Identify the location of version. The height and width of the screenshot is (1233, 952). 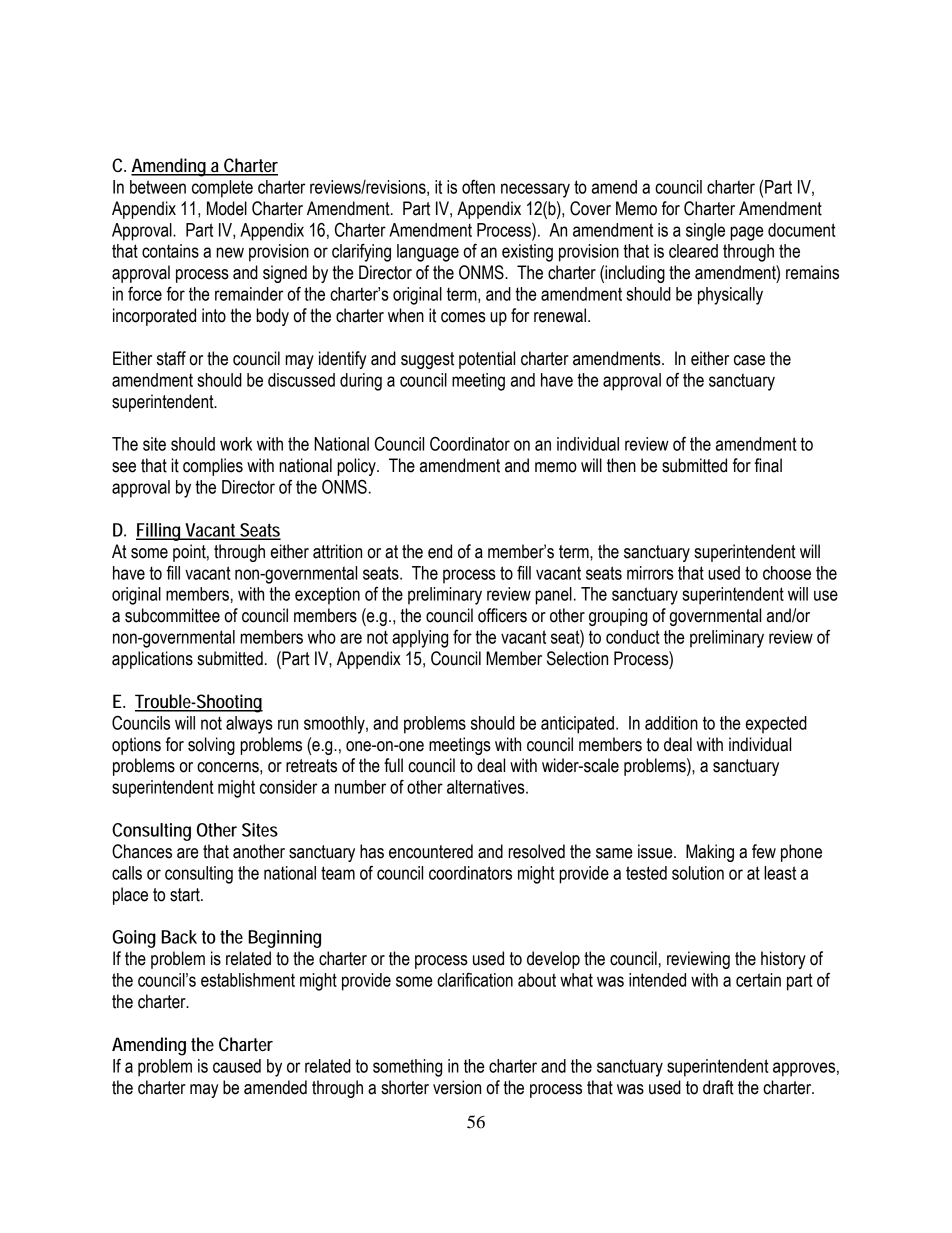
(457, 1087).
